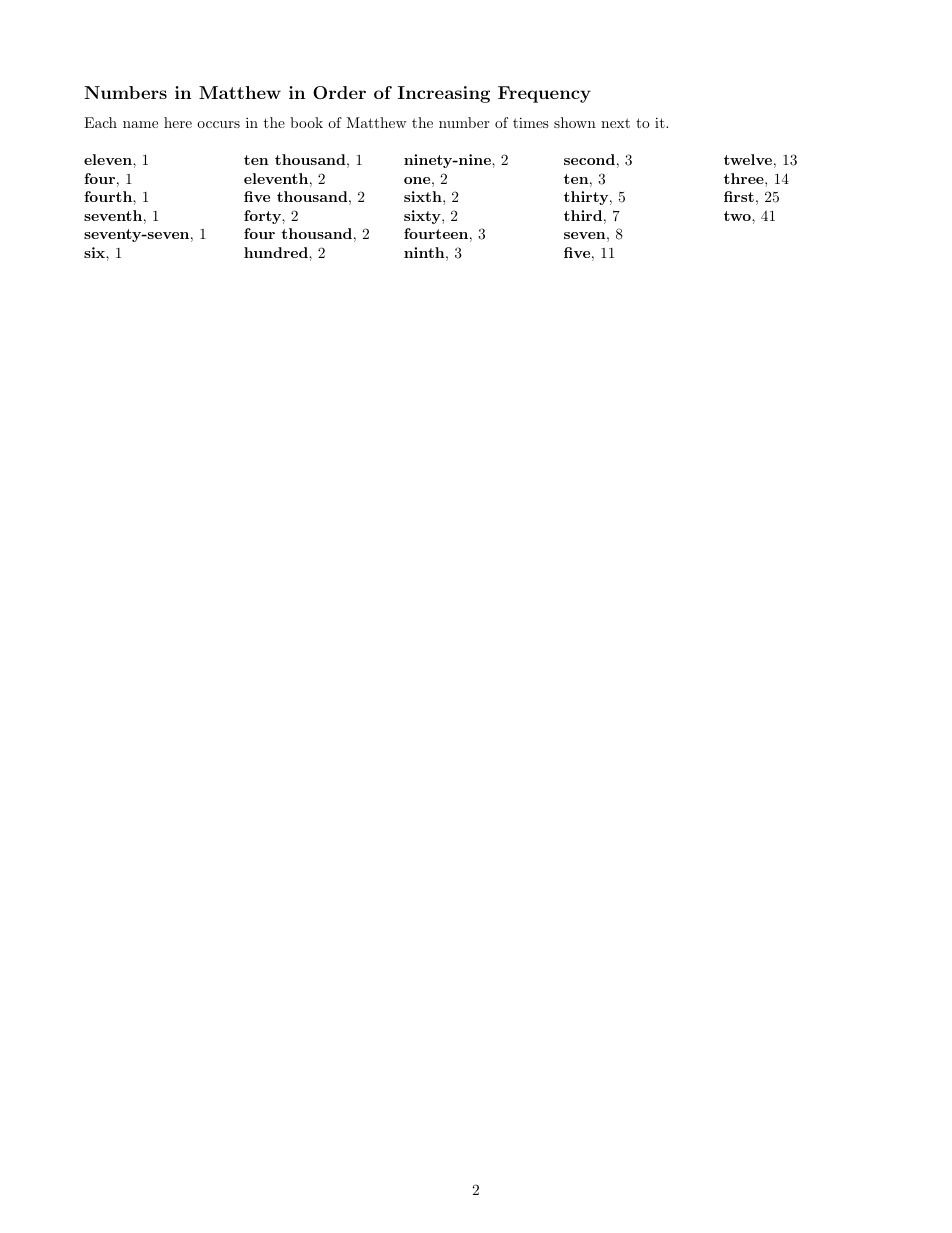 Image resolution: width=952 pixels, height=1233 pixels. What do you see at coordinates (339, 92) in the screenshot?
I see `Order` at bounding box center [339, 92].
